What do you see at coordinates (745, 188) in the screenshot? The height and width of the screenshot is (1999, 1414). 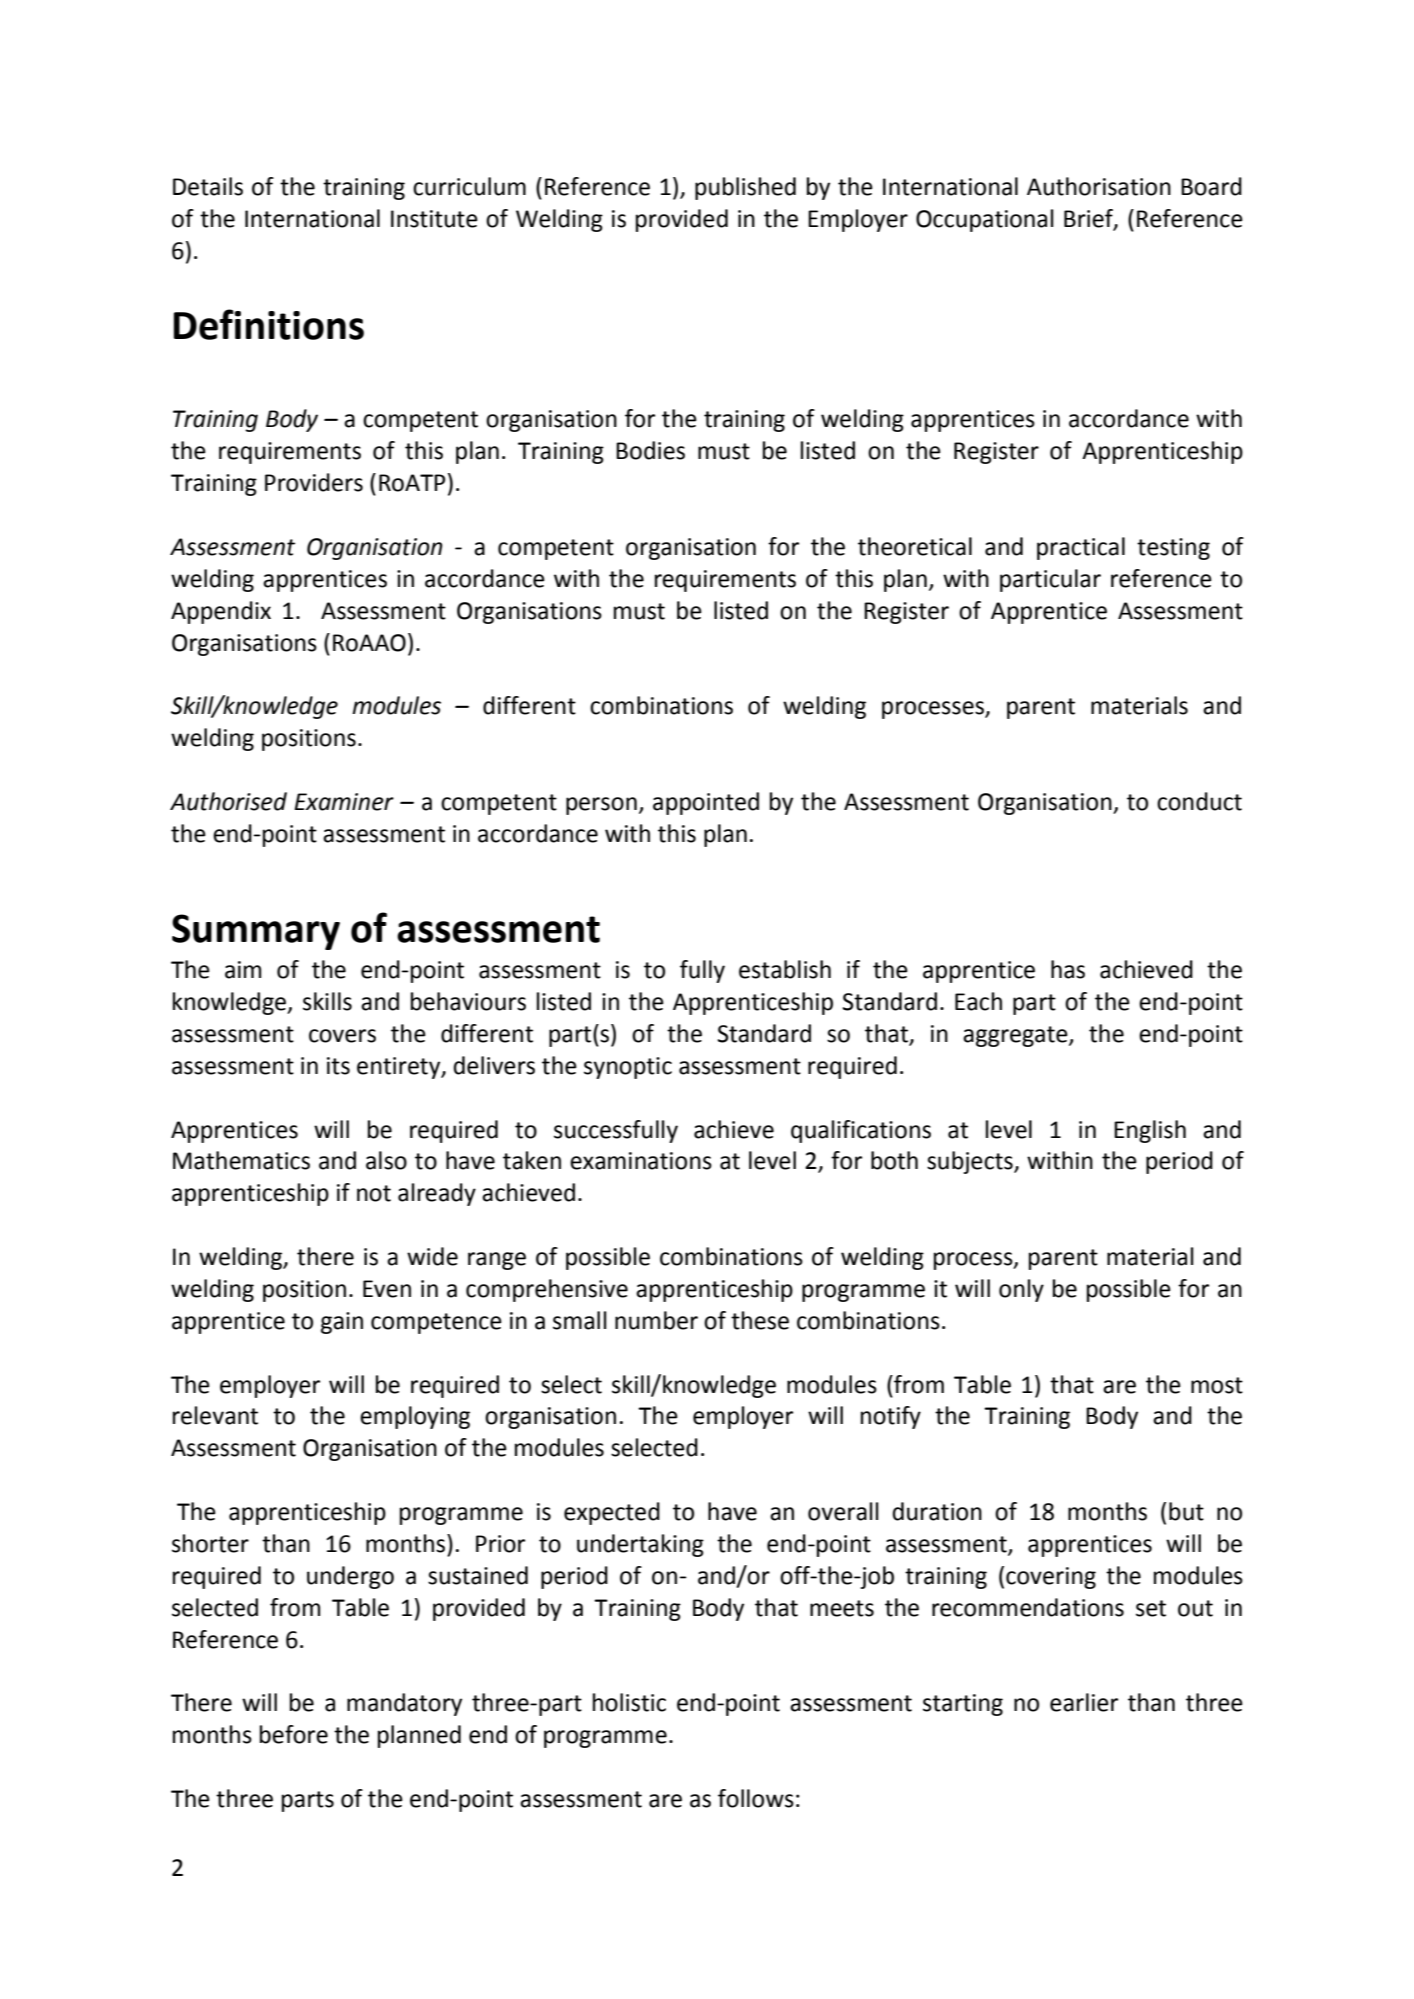 I see `published` at bounding box center [745, 188].
